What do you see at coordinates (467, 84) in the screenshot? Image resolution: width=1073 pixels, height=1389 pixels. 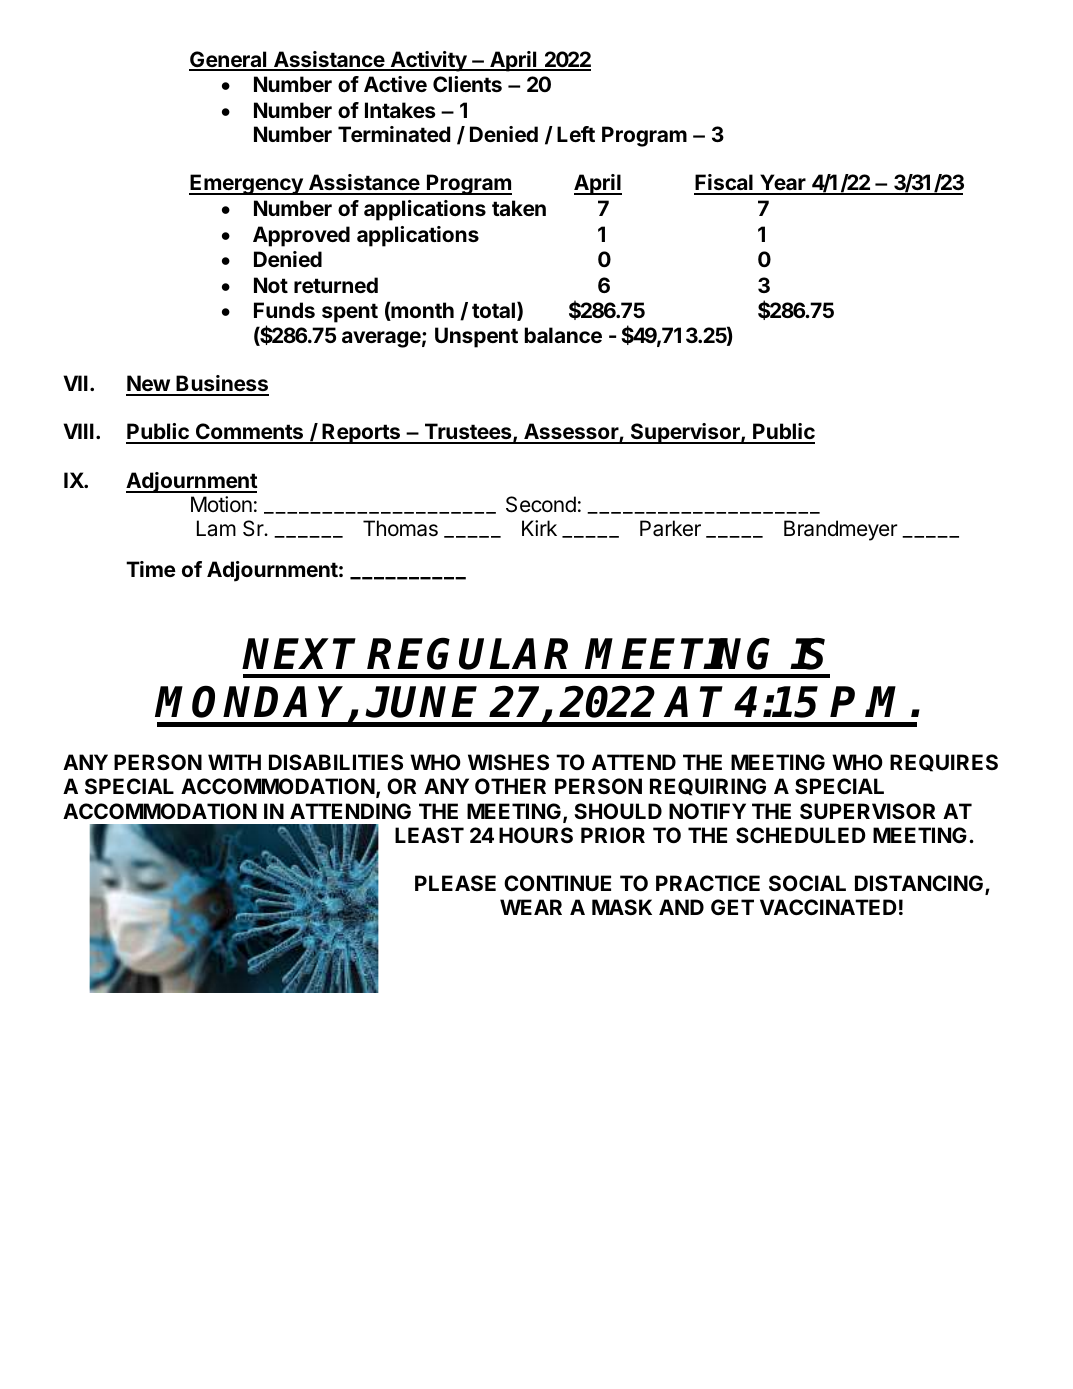 I see `Clients` at bounding box center [467, 84].
